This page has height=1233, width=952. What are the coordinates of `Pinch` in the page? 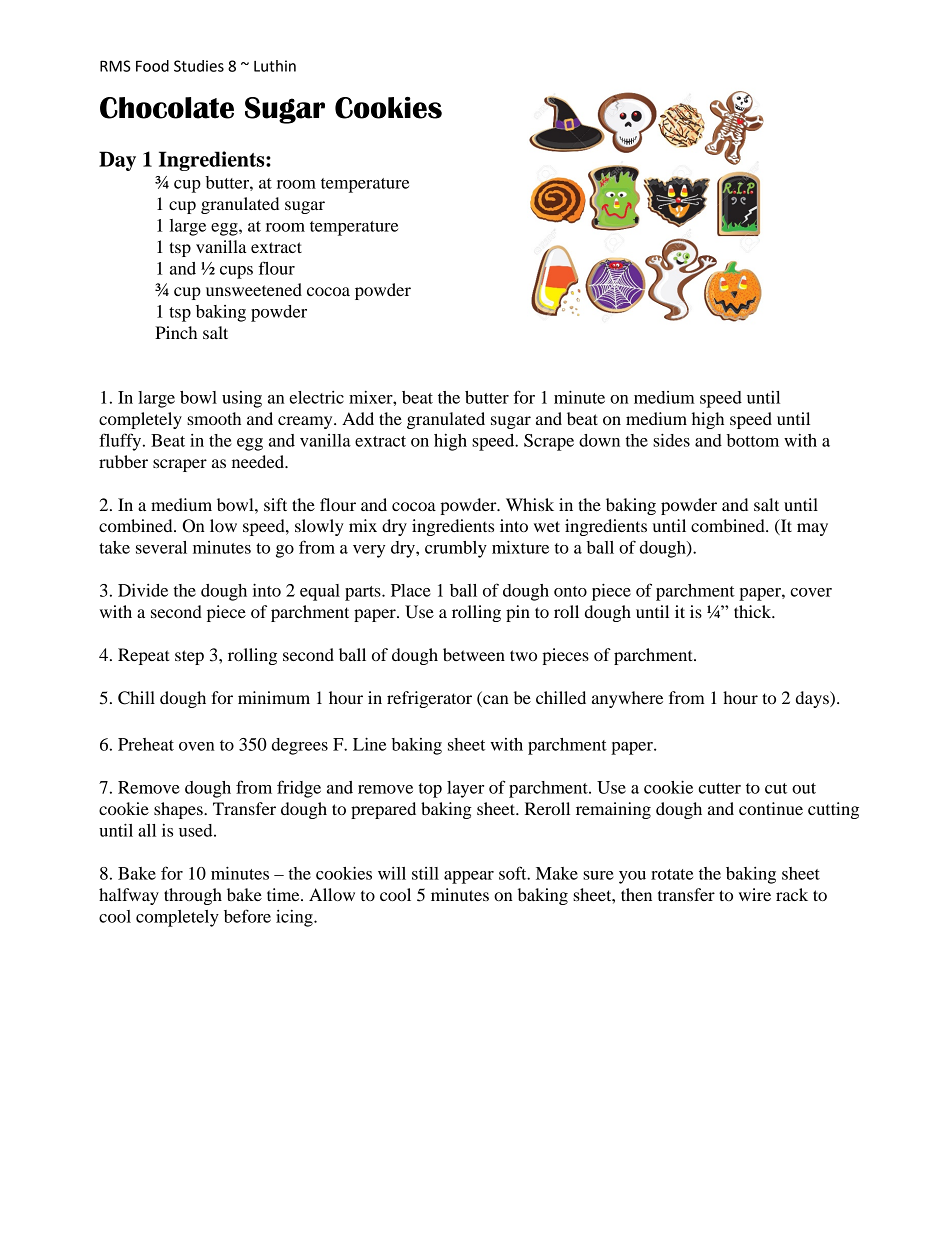 It's located at (176, 332).
